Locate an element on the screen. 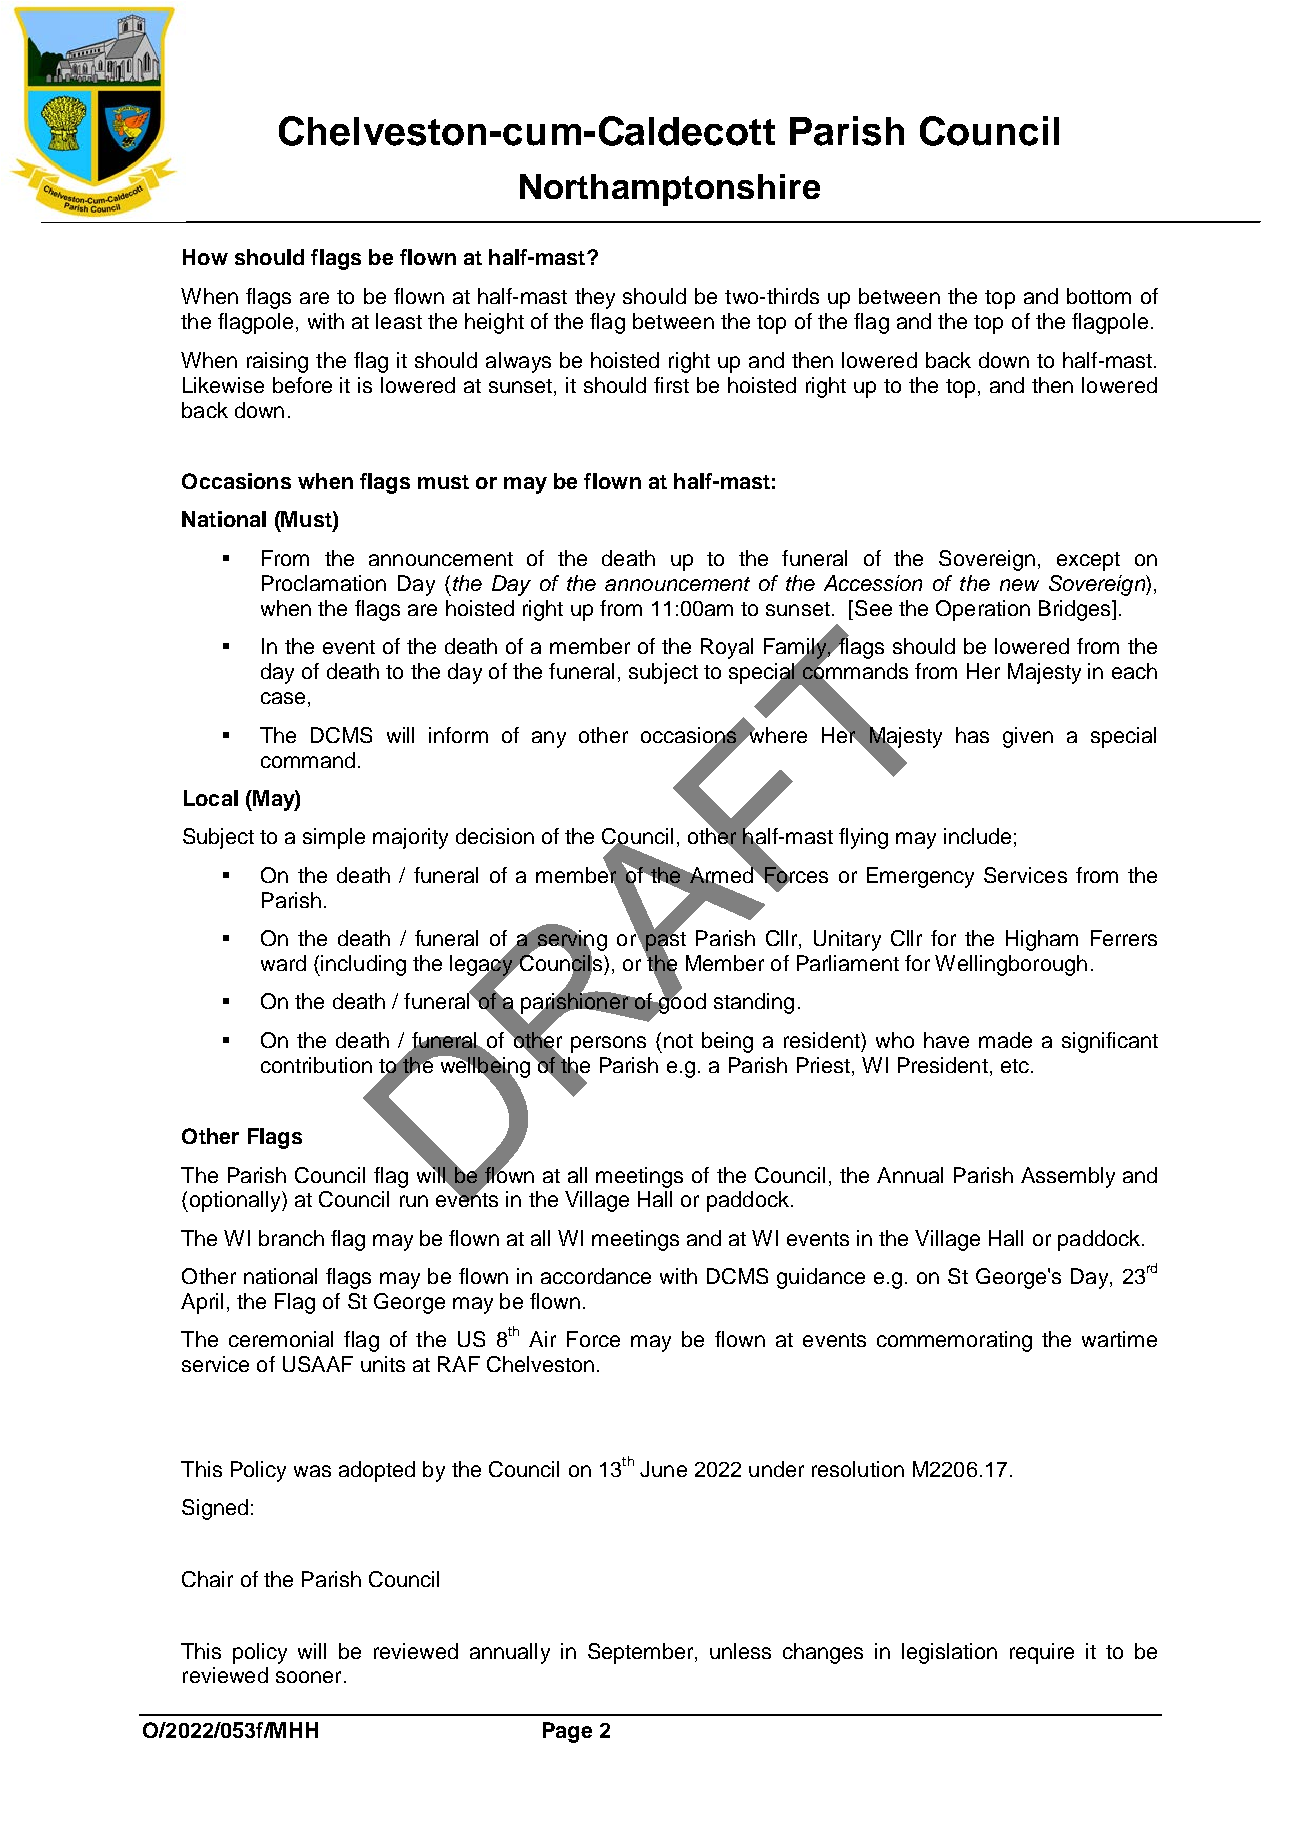 Image resolution: width=1301 pixels, height=1840 pixels. bottom is located at coordinates (1099, 296).
